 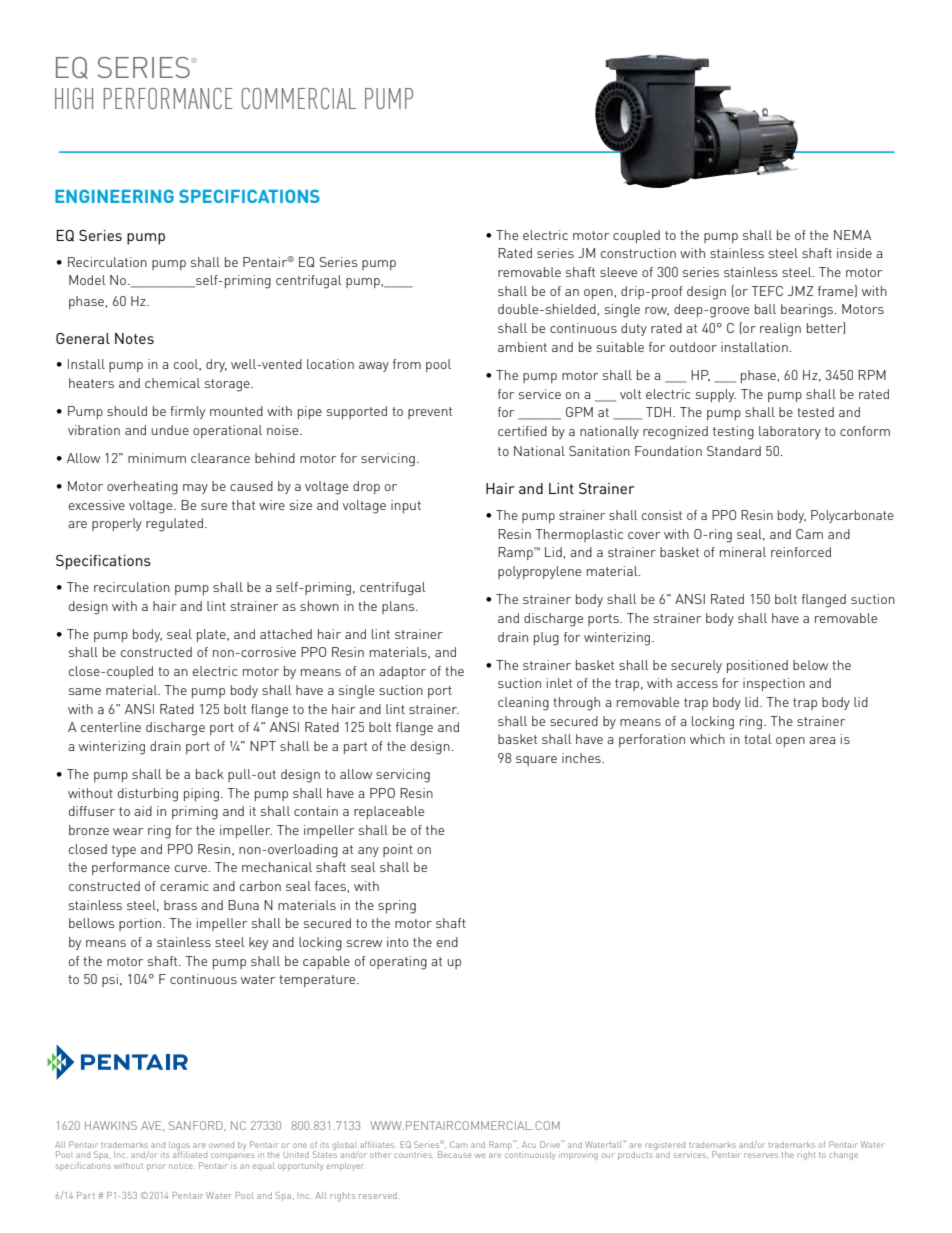 I want to click on brass, so click(x=180, y=905).
